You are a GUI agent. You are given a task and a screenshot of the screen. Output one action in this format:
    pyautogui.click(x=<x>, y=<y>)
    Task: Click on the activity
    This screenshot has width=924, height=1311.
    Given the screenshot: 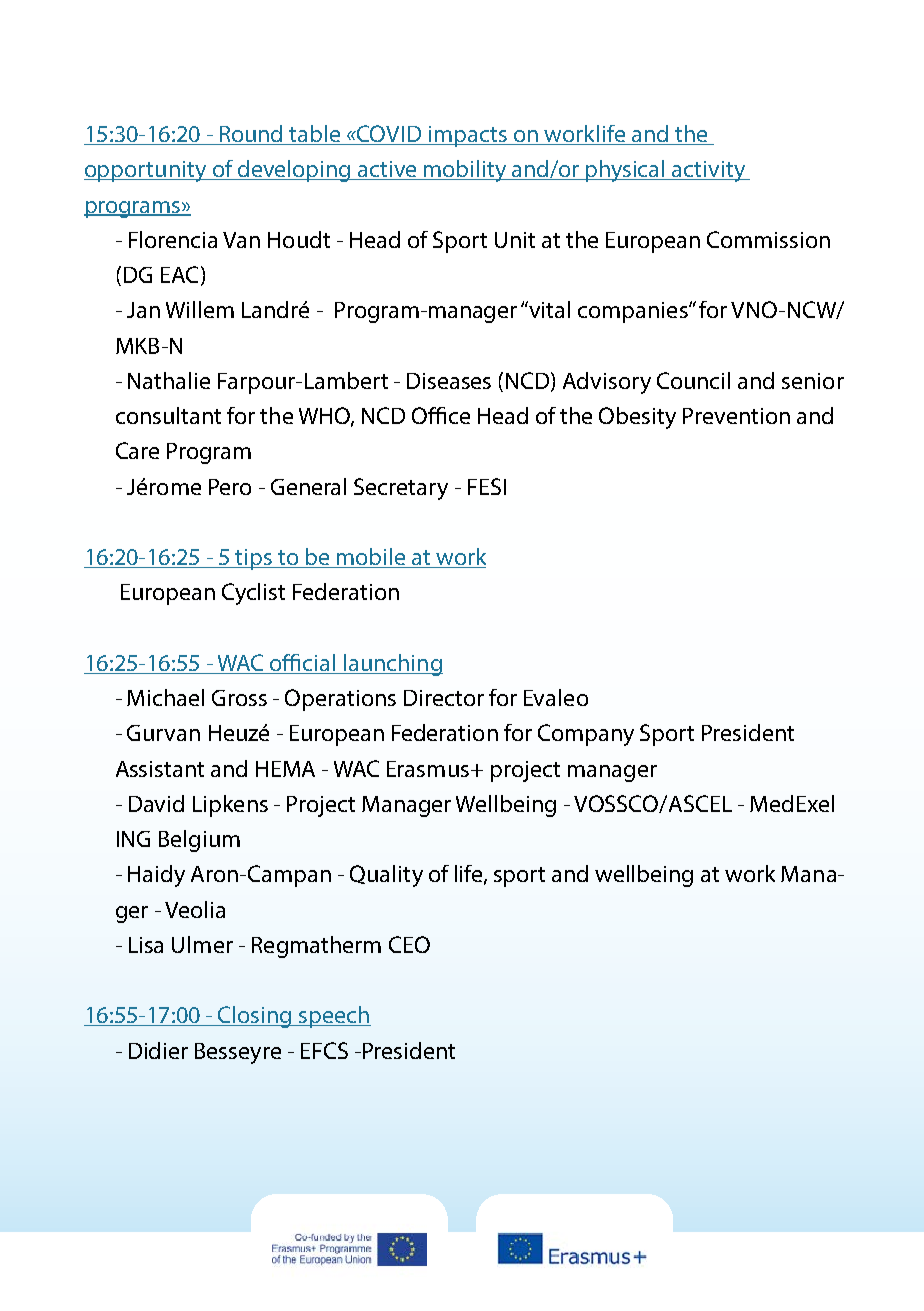 What is the action you would take?
    pyautogui.click(x=708, y=171)
